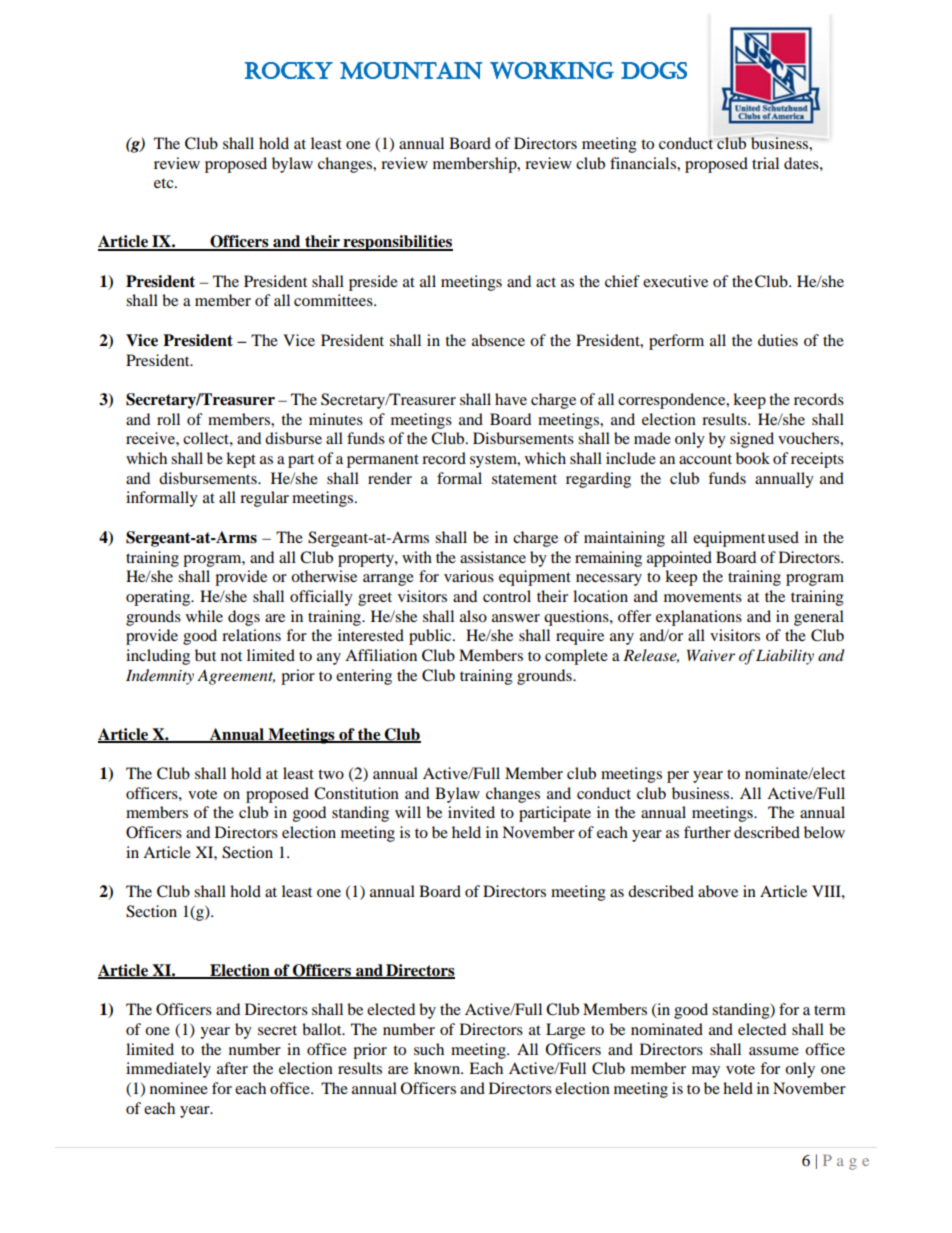 The image size is (952, 1233). Describe the element at coordinates (752, 440) in the screenshot. I see `signed` at that location.
